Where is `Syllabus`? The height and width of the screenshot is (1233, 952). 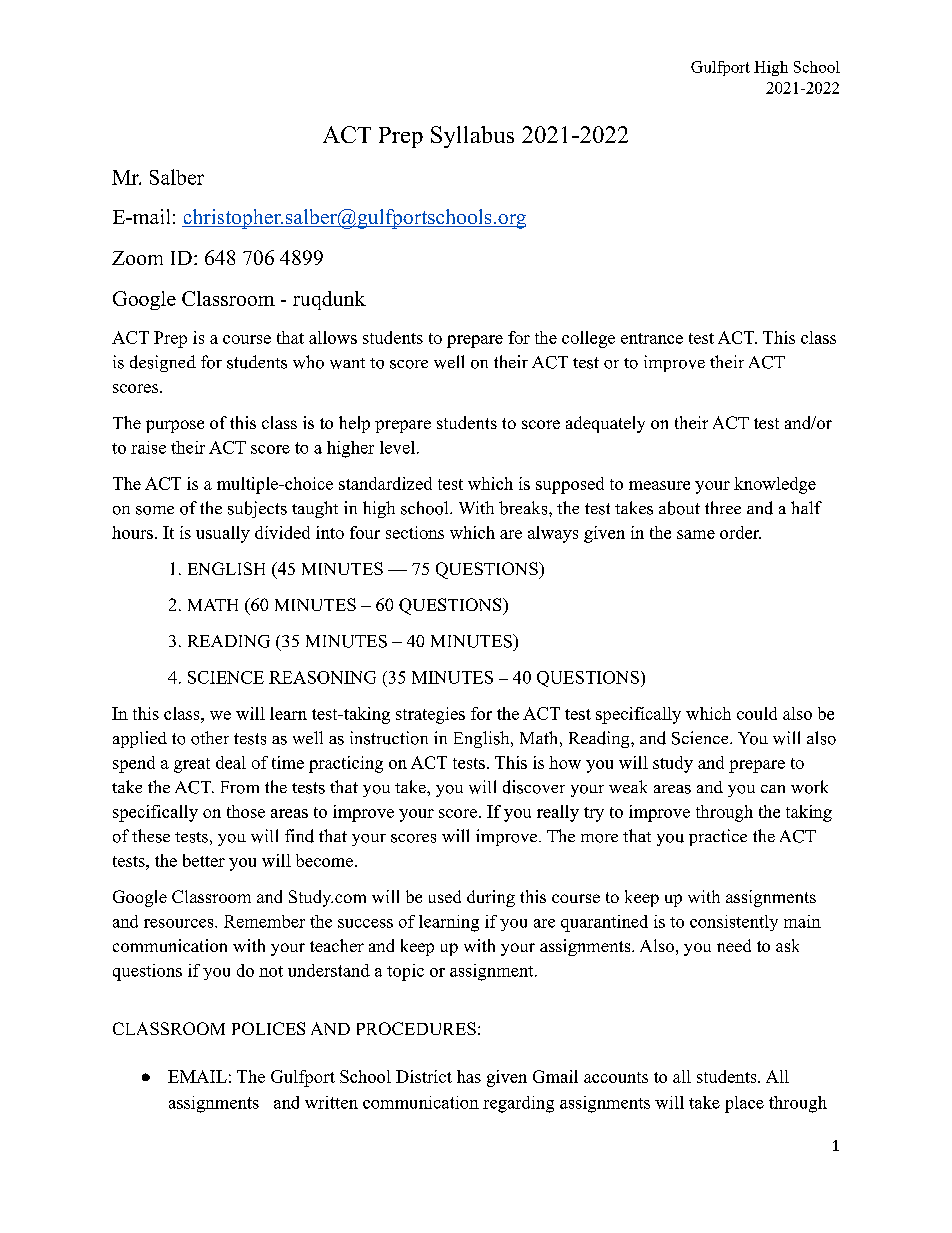 Syllabus is located at coordinates (472, 137).
